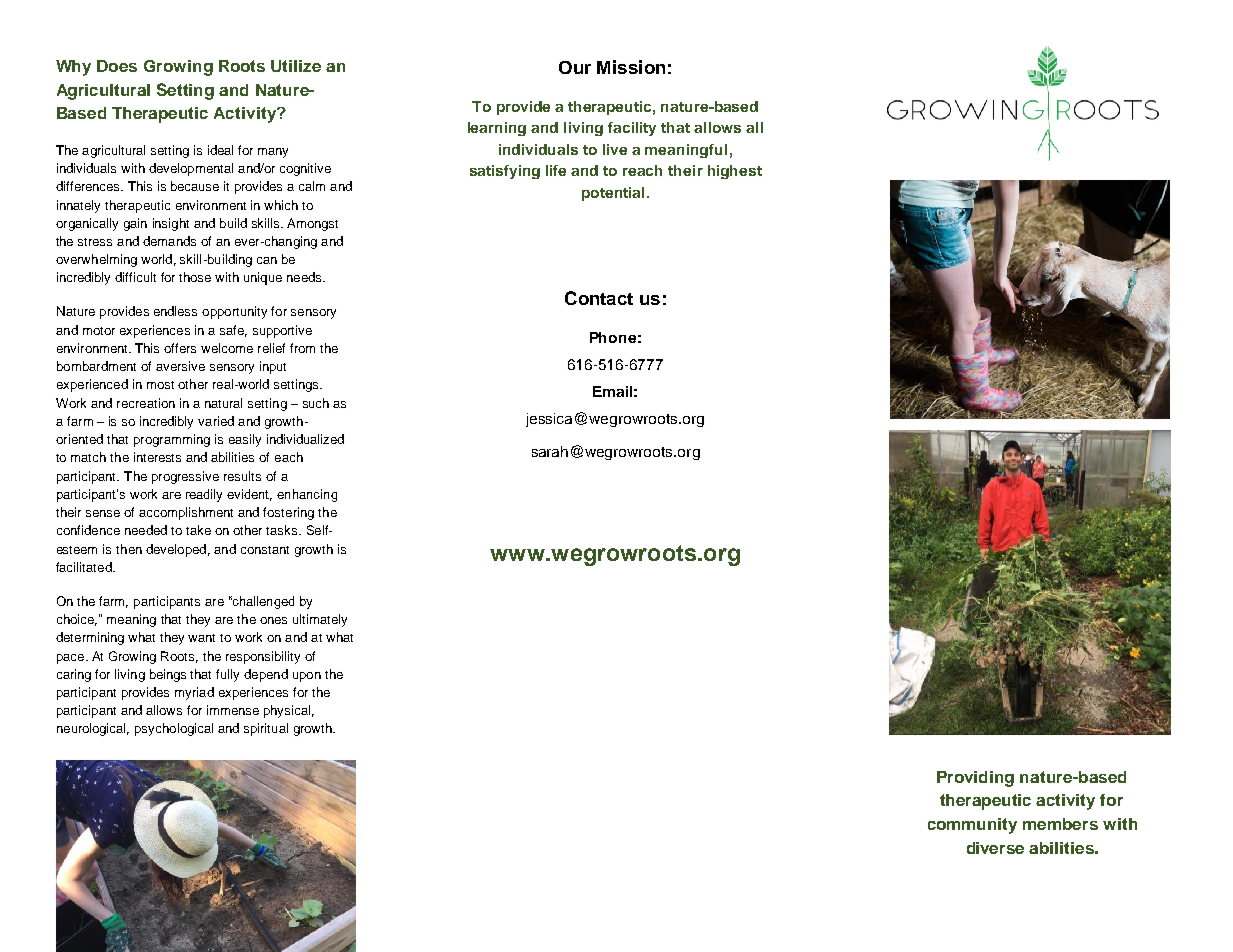 The width and height of the screenshot is (1233, 952). What do you see at coordinates (599, 298) in the screenshot?
I see `Contact` at bounding box center [599, 298].
